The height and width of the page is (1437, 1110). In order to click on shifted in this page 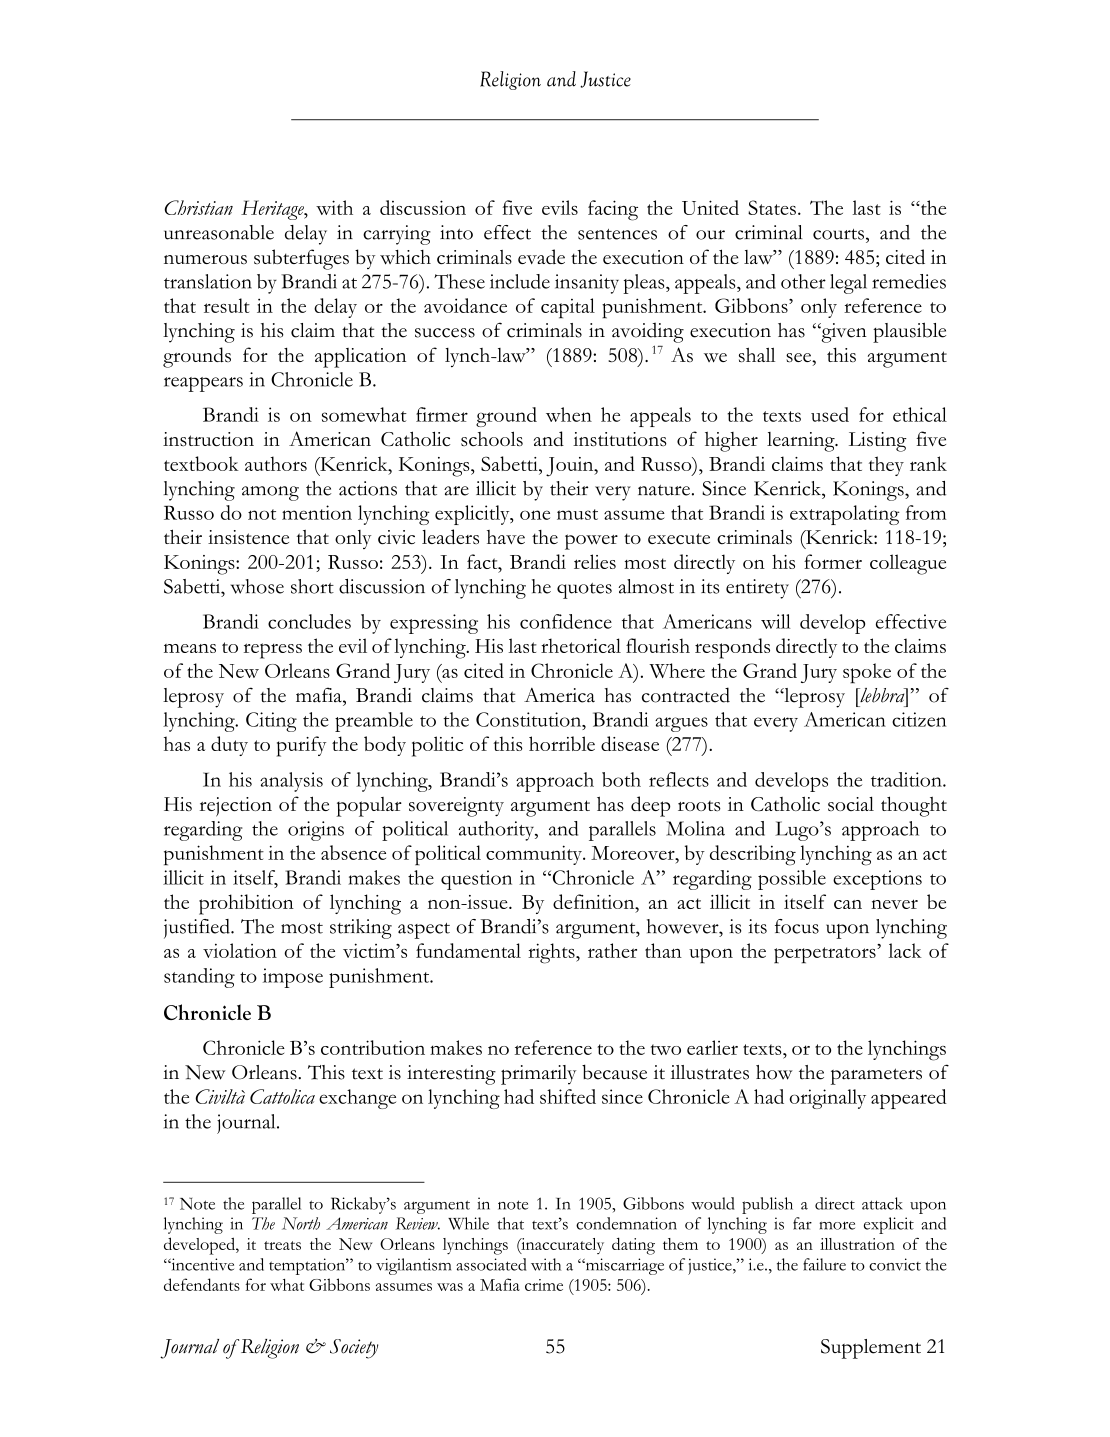, I will do `click(568, 1096)`.
